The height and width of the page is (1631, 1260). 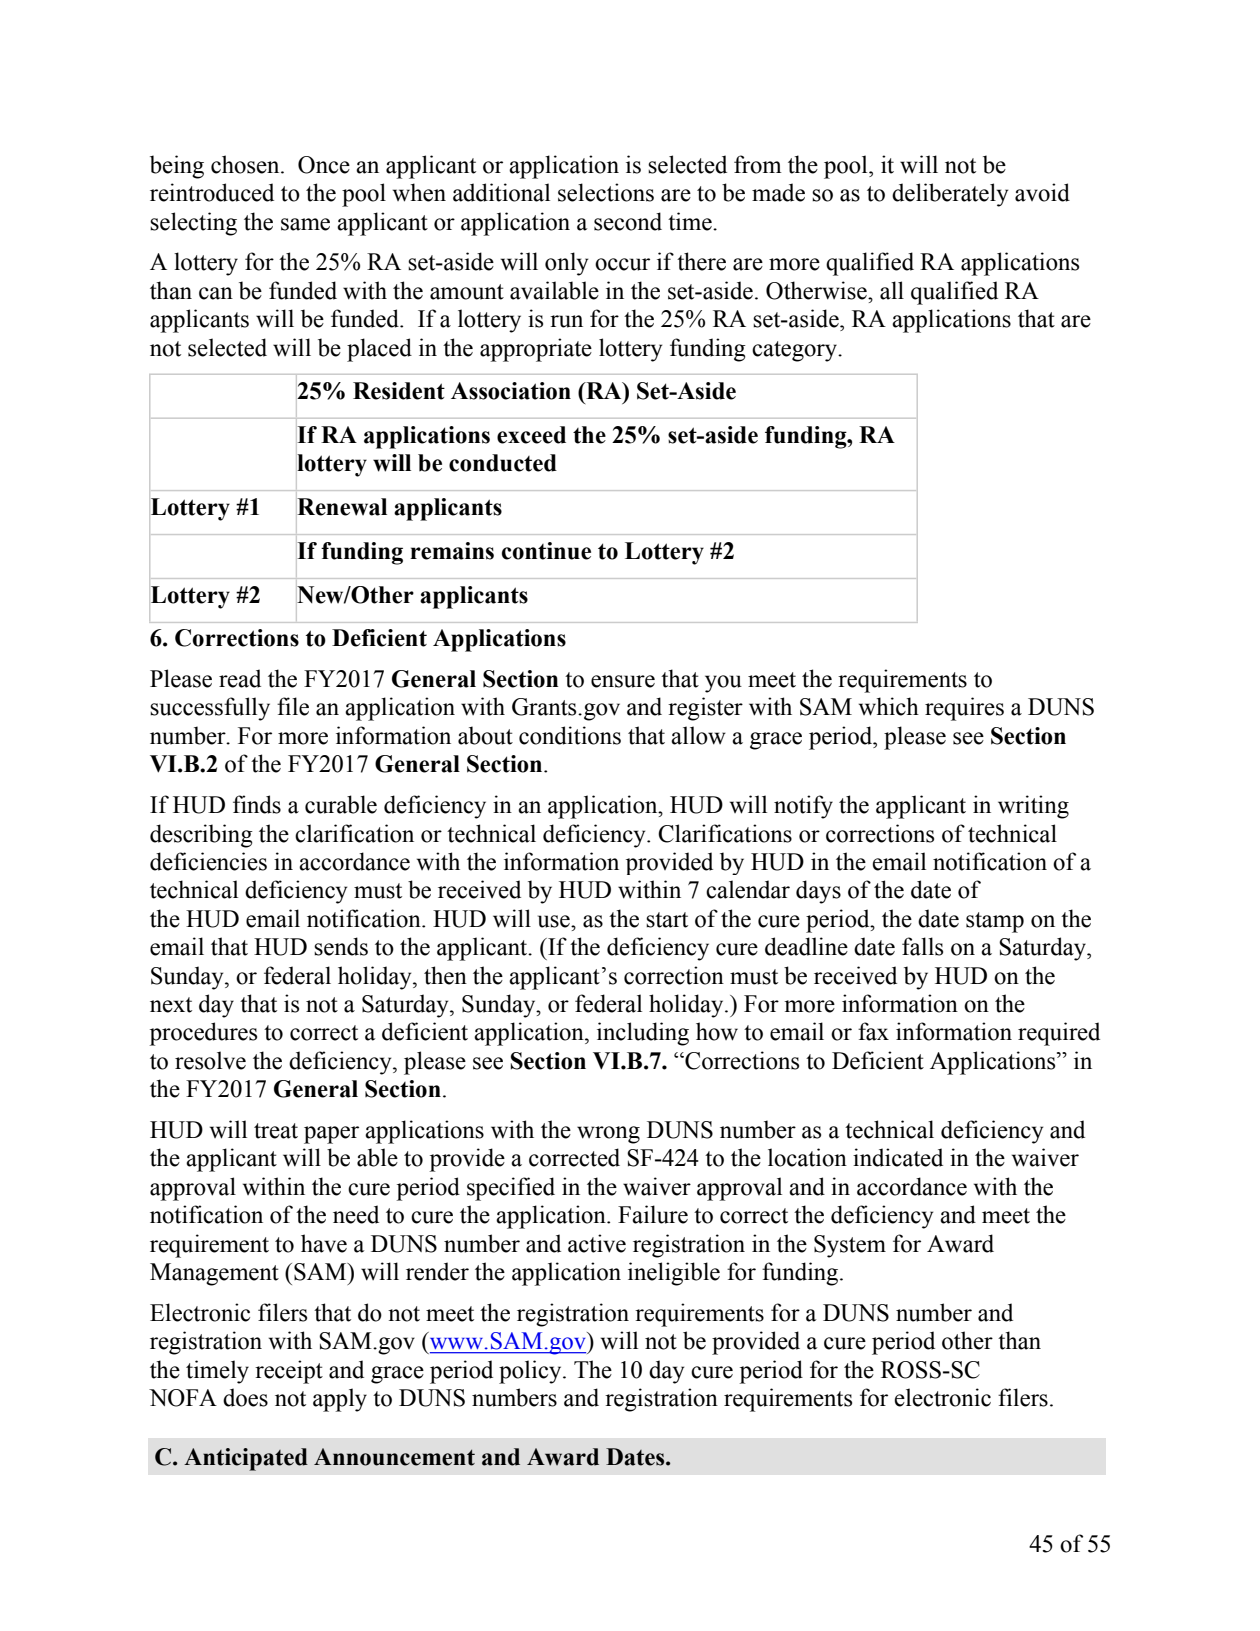 I want to click on treat, so click(x=276, y=1131).
